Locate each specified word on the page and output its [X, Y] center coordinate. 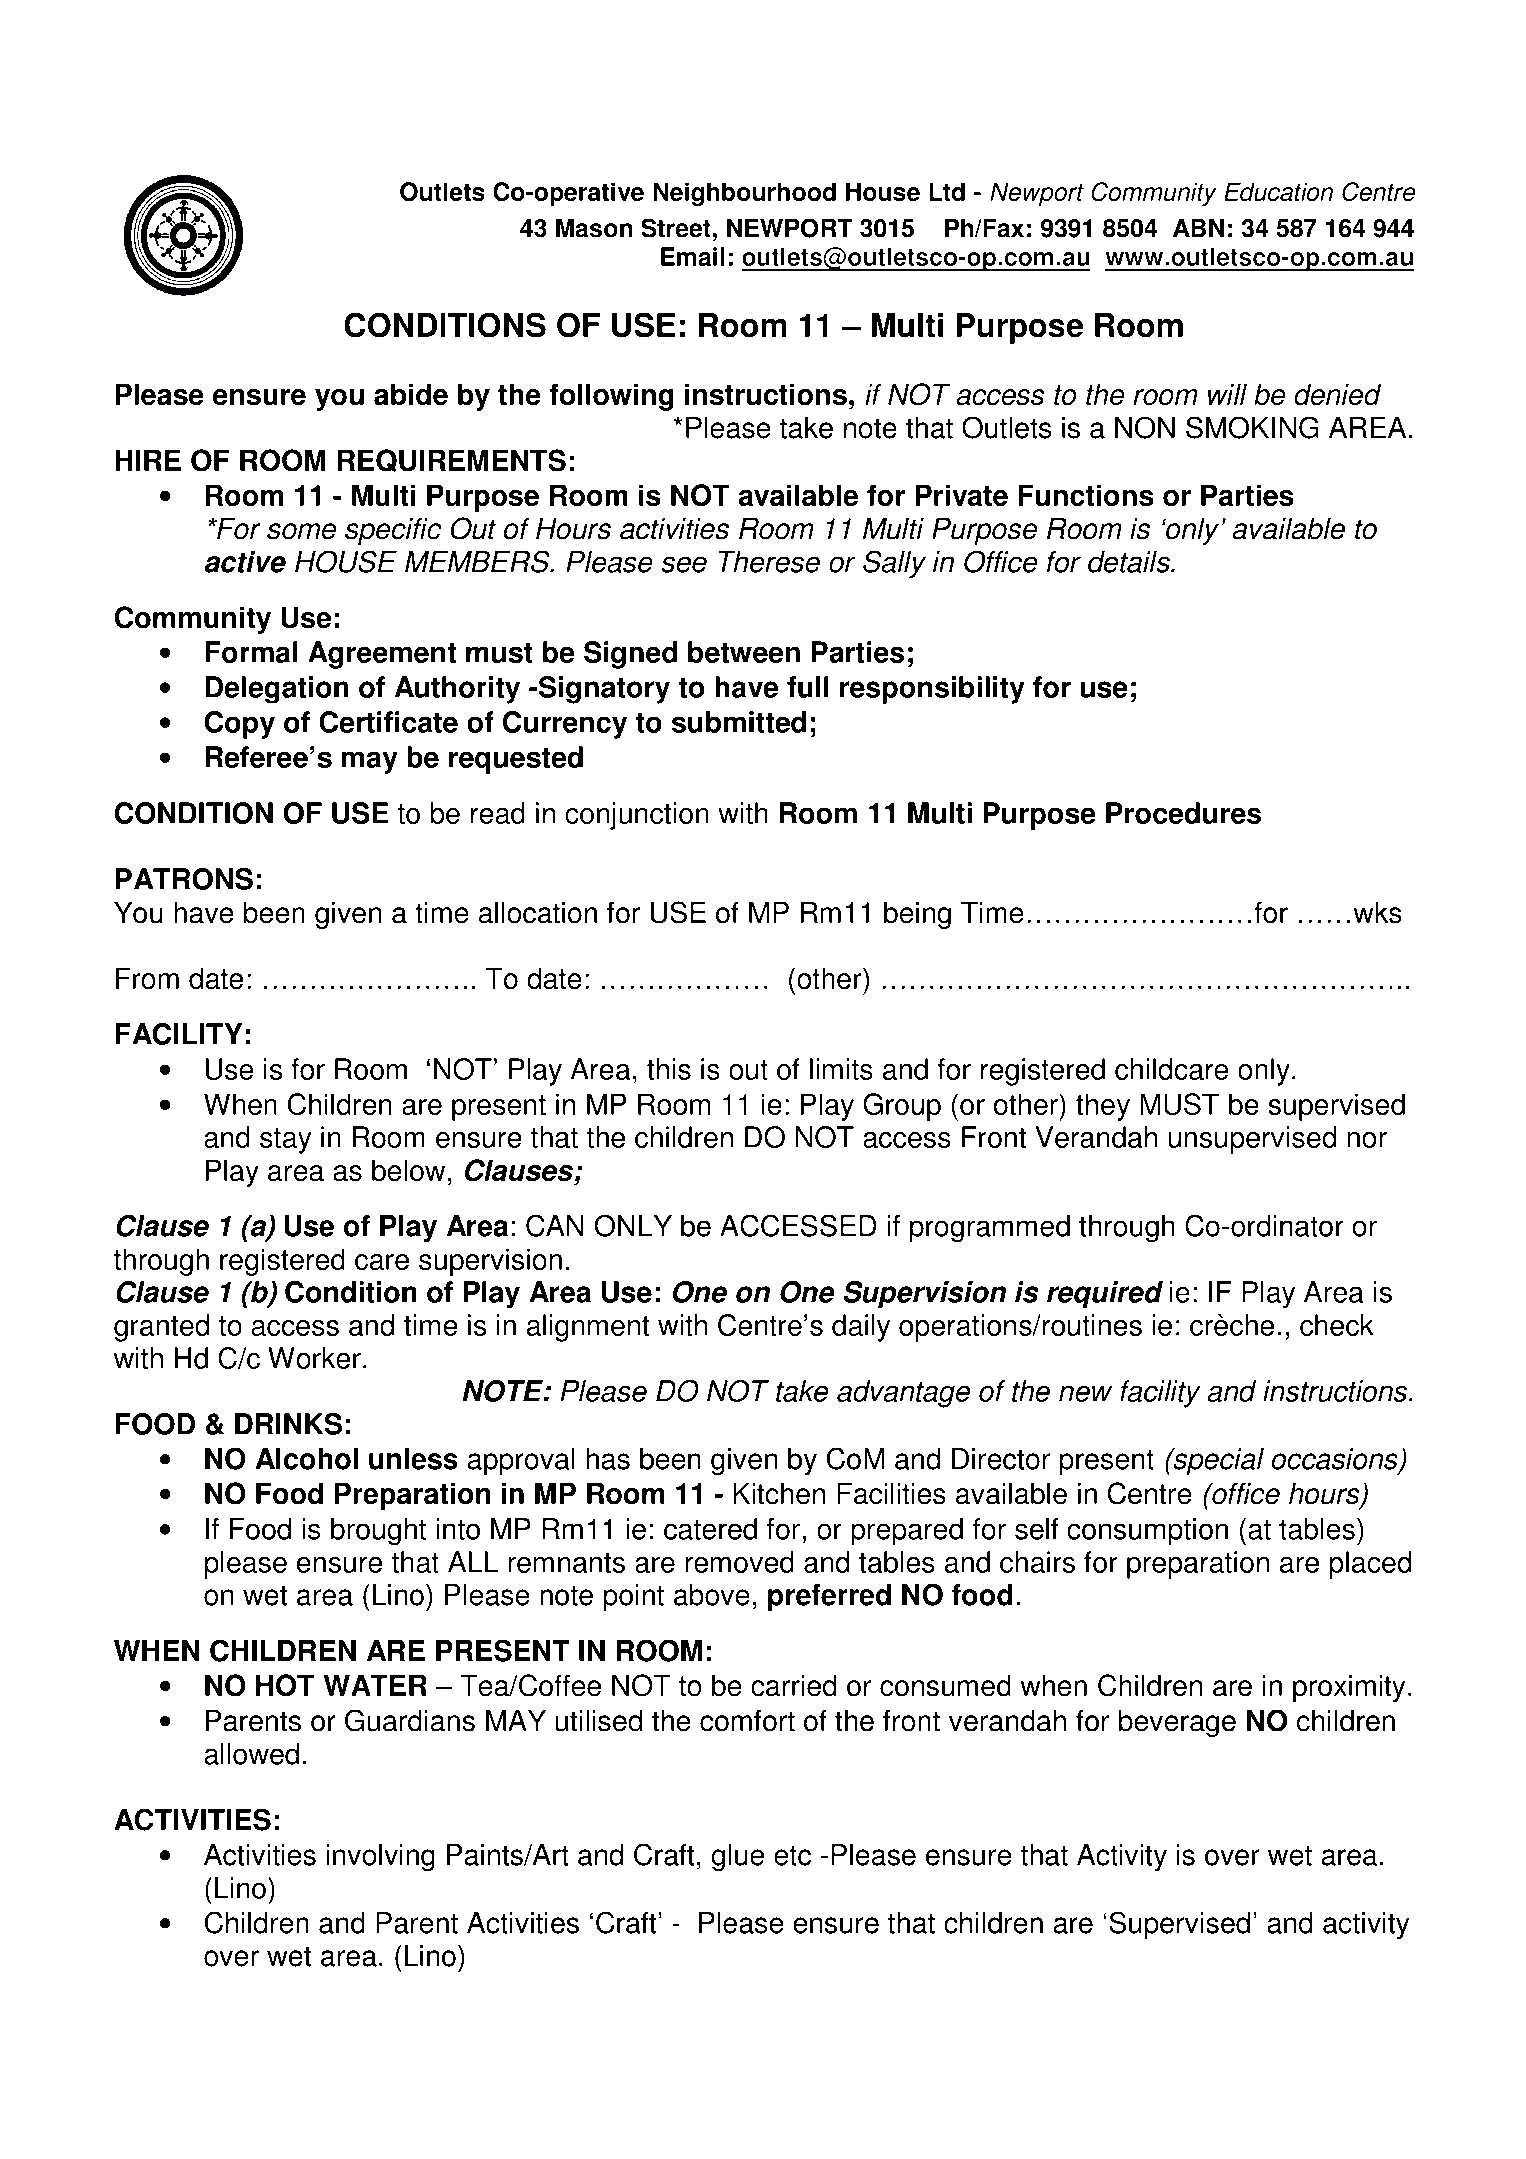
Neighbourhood [744, 194]
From [147, 978]
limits [841, 1069]
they [1103, 1107]
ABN [1198, 228]
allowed [251, 1754]
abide [411, 394]
